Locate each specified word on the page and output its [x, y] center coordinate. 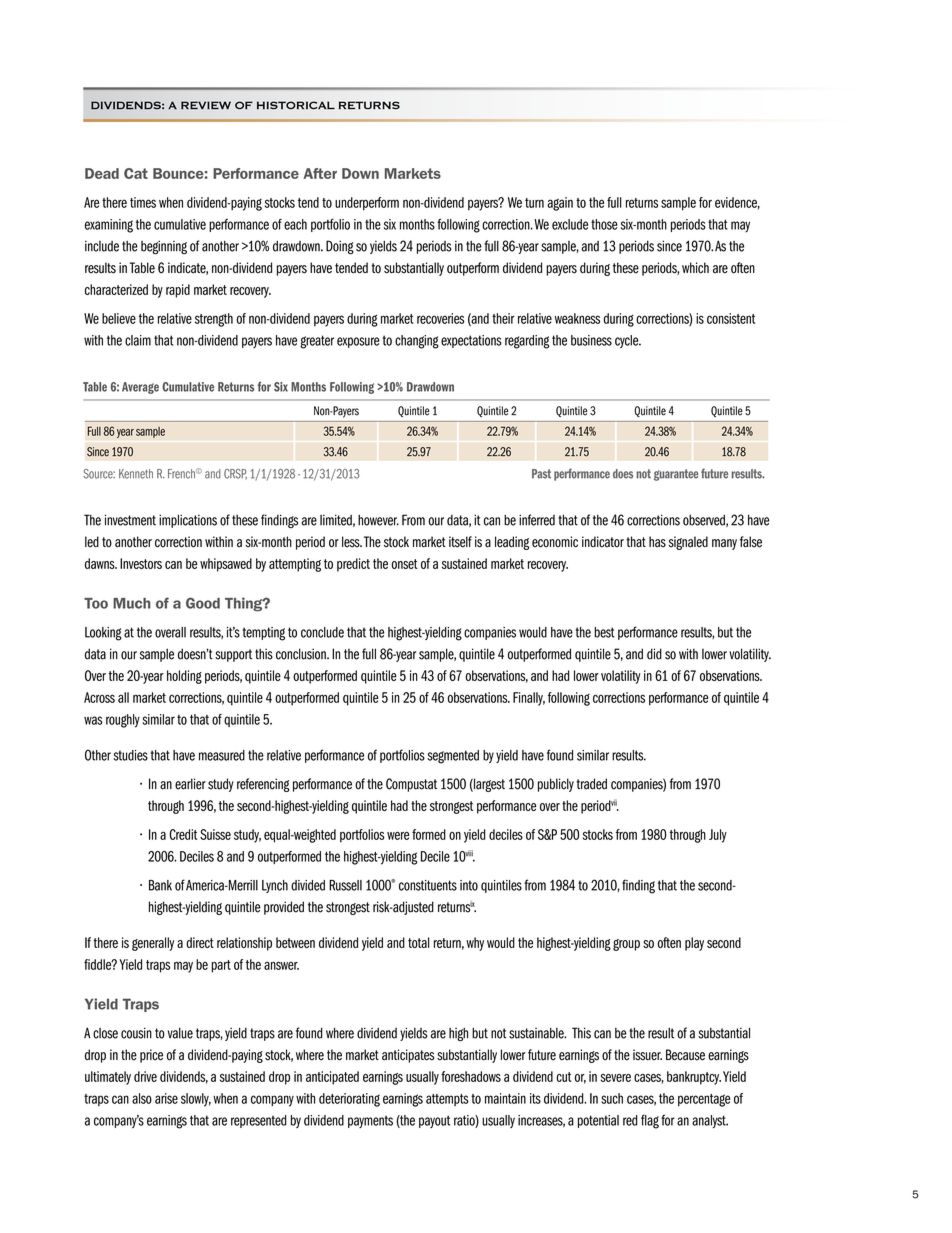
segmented [453, 757]
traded [592, 784]
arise [166, 1098]
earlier [190, 784]
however [378, 520]
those [604, 224]
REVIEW [206, 105]
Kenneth [136, 474]
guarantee [676, 475]
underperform [367, 204]
